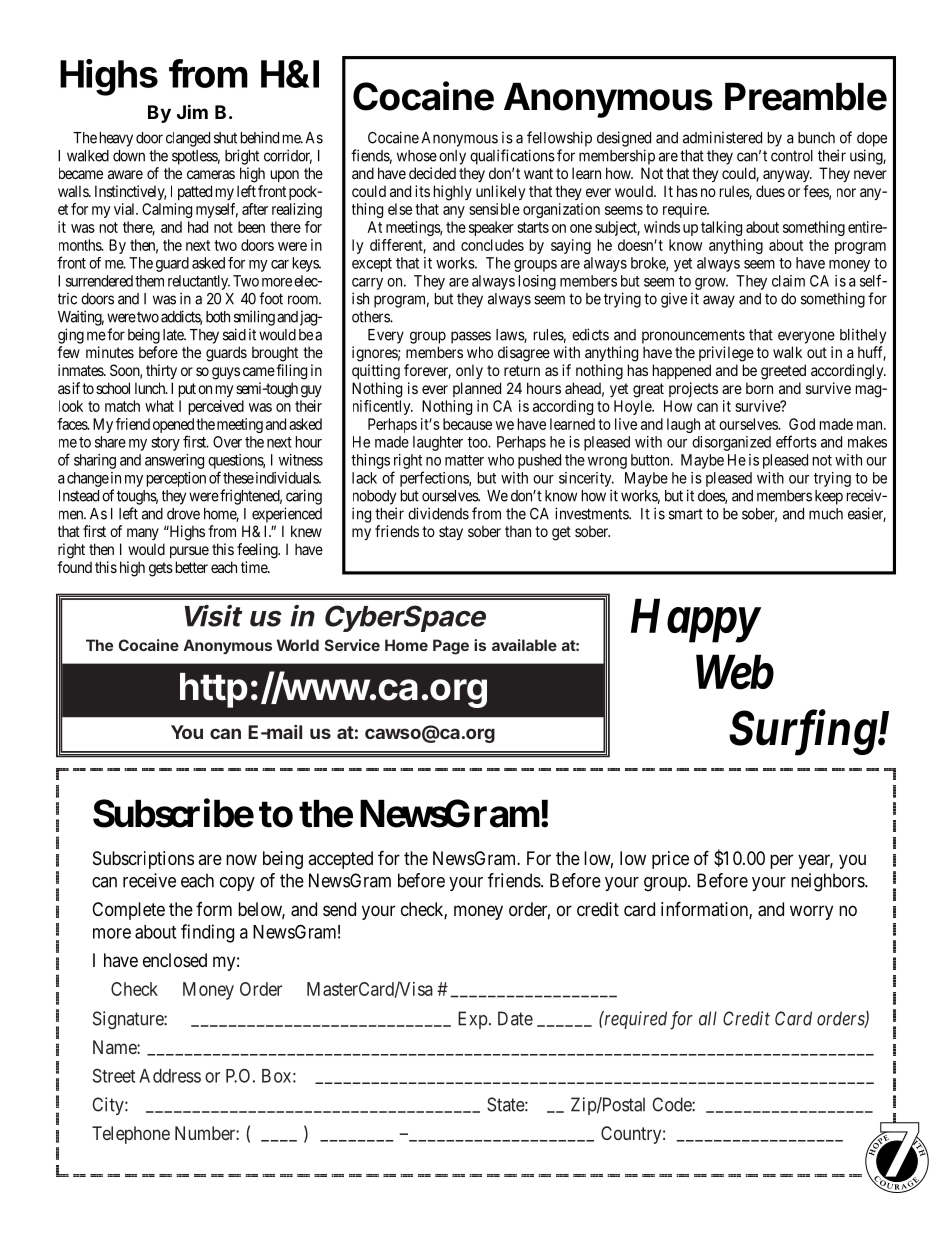 The height and width of the screenshot is (1233, 952). I want to click on Subscriptions, so click(143, 860).
